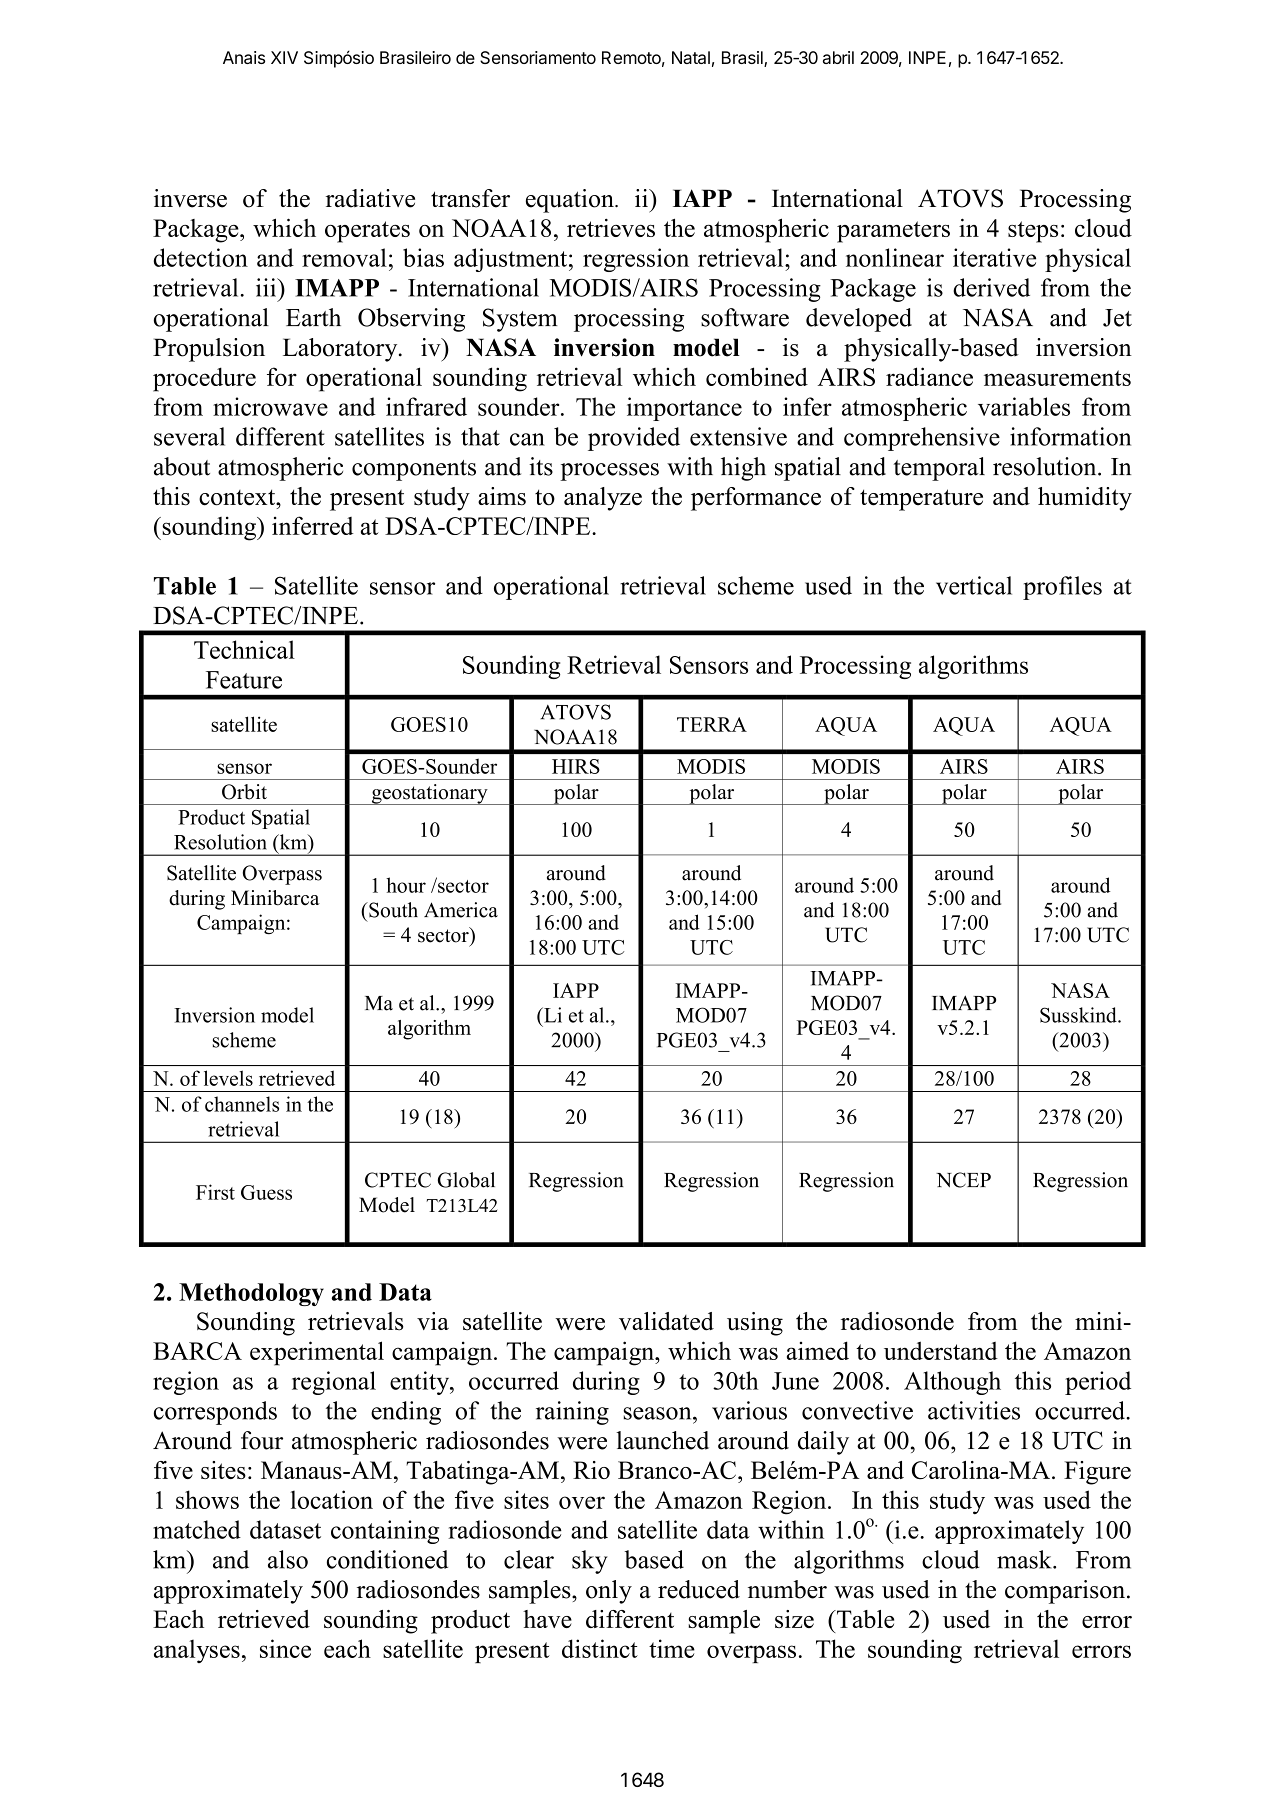  Describe the element at coordinates (392, 910) in the screenshot. I see `South` at that location.
